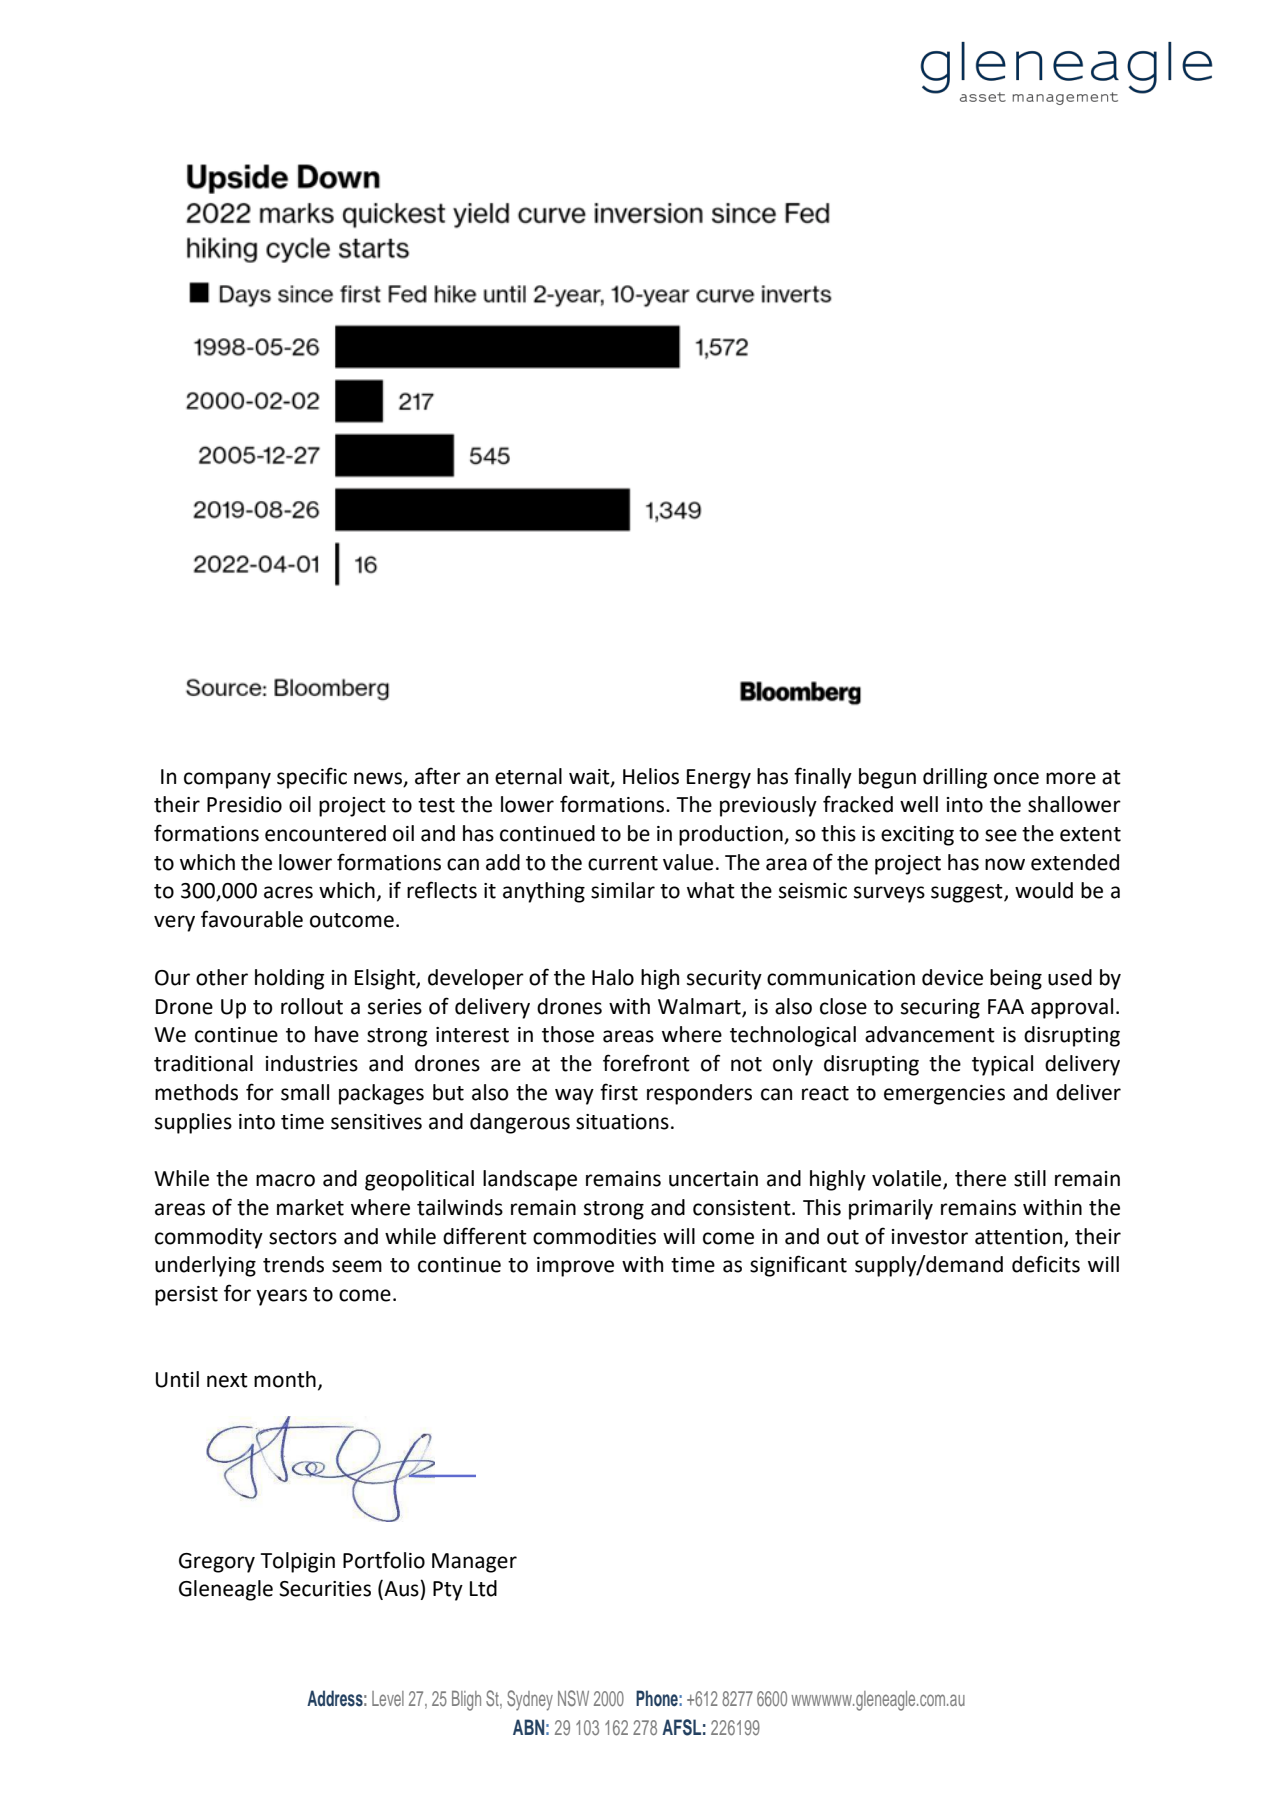  What do you see at coordinates (573, 1698) in the screenshot?
I see `NSW` at bounding box center [573, 1698].
